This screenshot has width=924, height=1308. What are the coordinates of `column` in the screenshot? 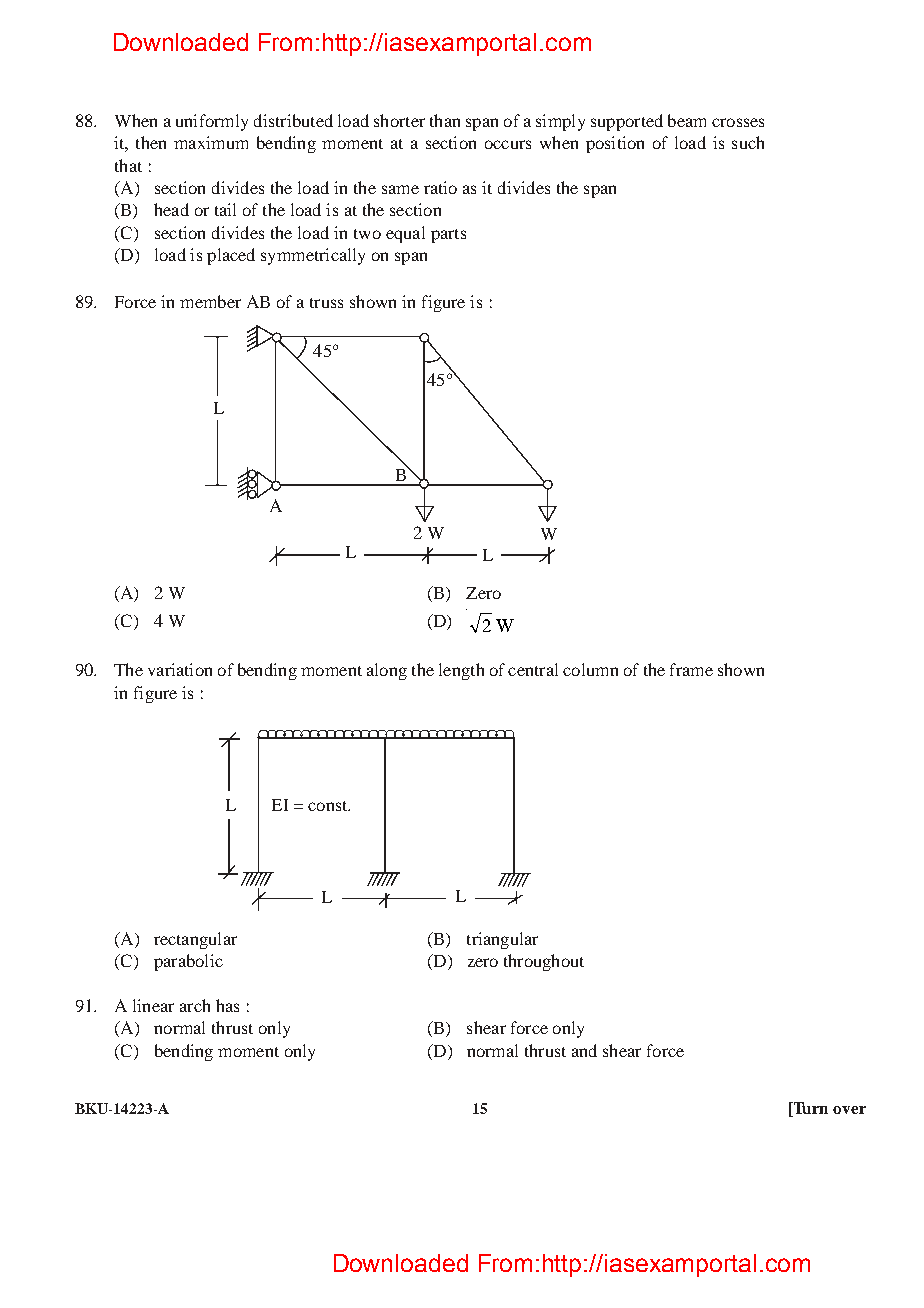 It's located at (590, 669).
